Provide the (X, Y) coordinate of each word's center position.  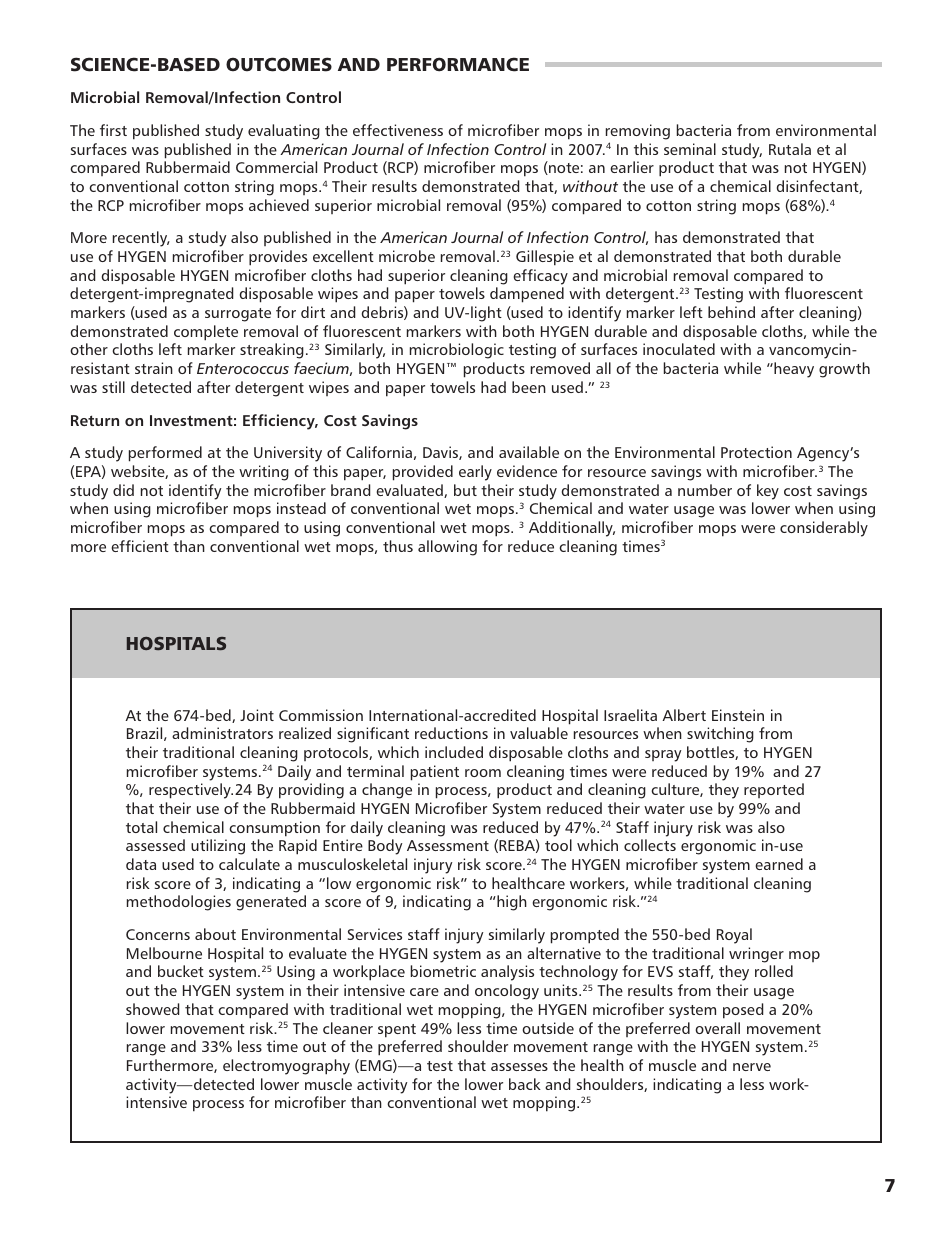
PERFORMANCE (458, 64)
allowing (447, 548)
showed (152, 1009)
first (113, 130)
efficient (140, 546)
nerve (752, 1067)
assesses (519, 1067)
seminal (690, 149)
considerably (824, 529)
